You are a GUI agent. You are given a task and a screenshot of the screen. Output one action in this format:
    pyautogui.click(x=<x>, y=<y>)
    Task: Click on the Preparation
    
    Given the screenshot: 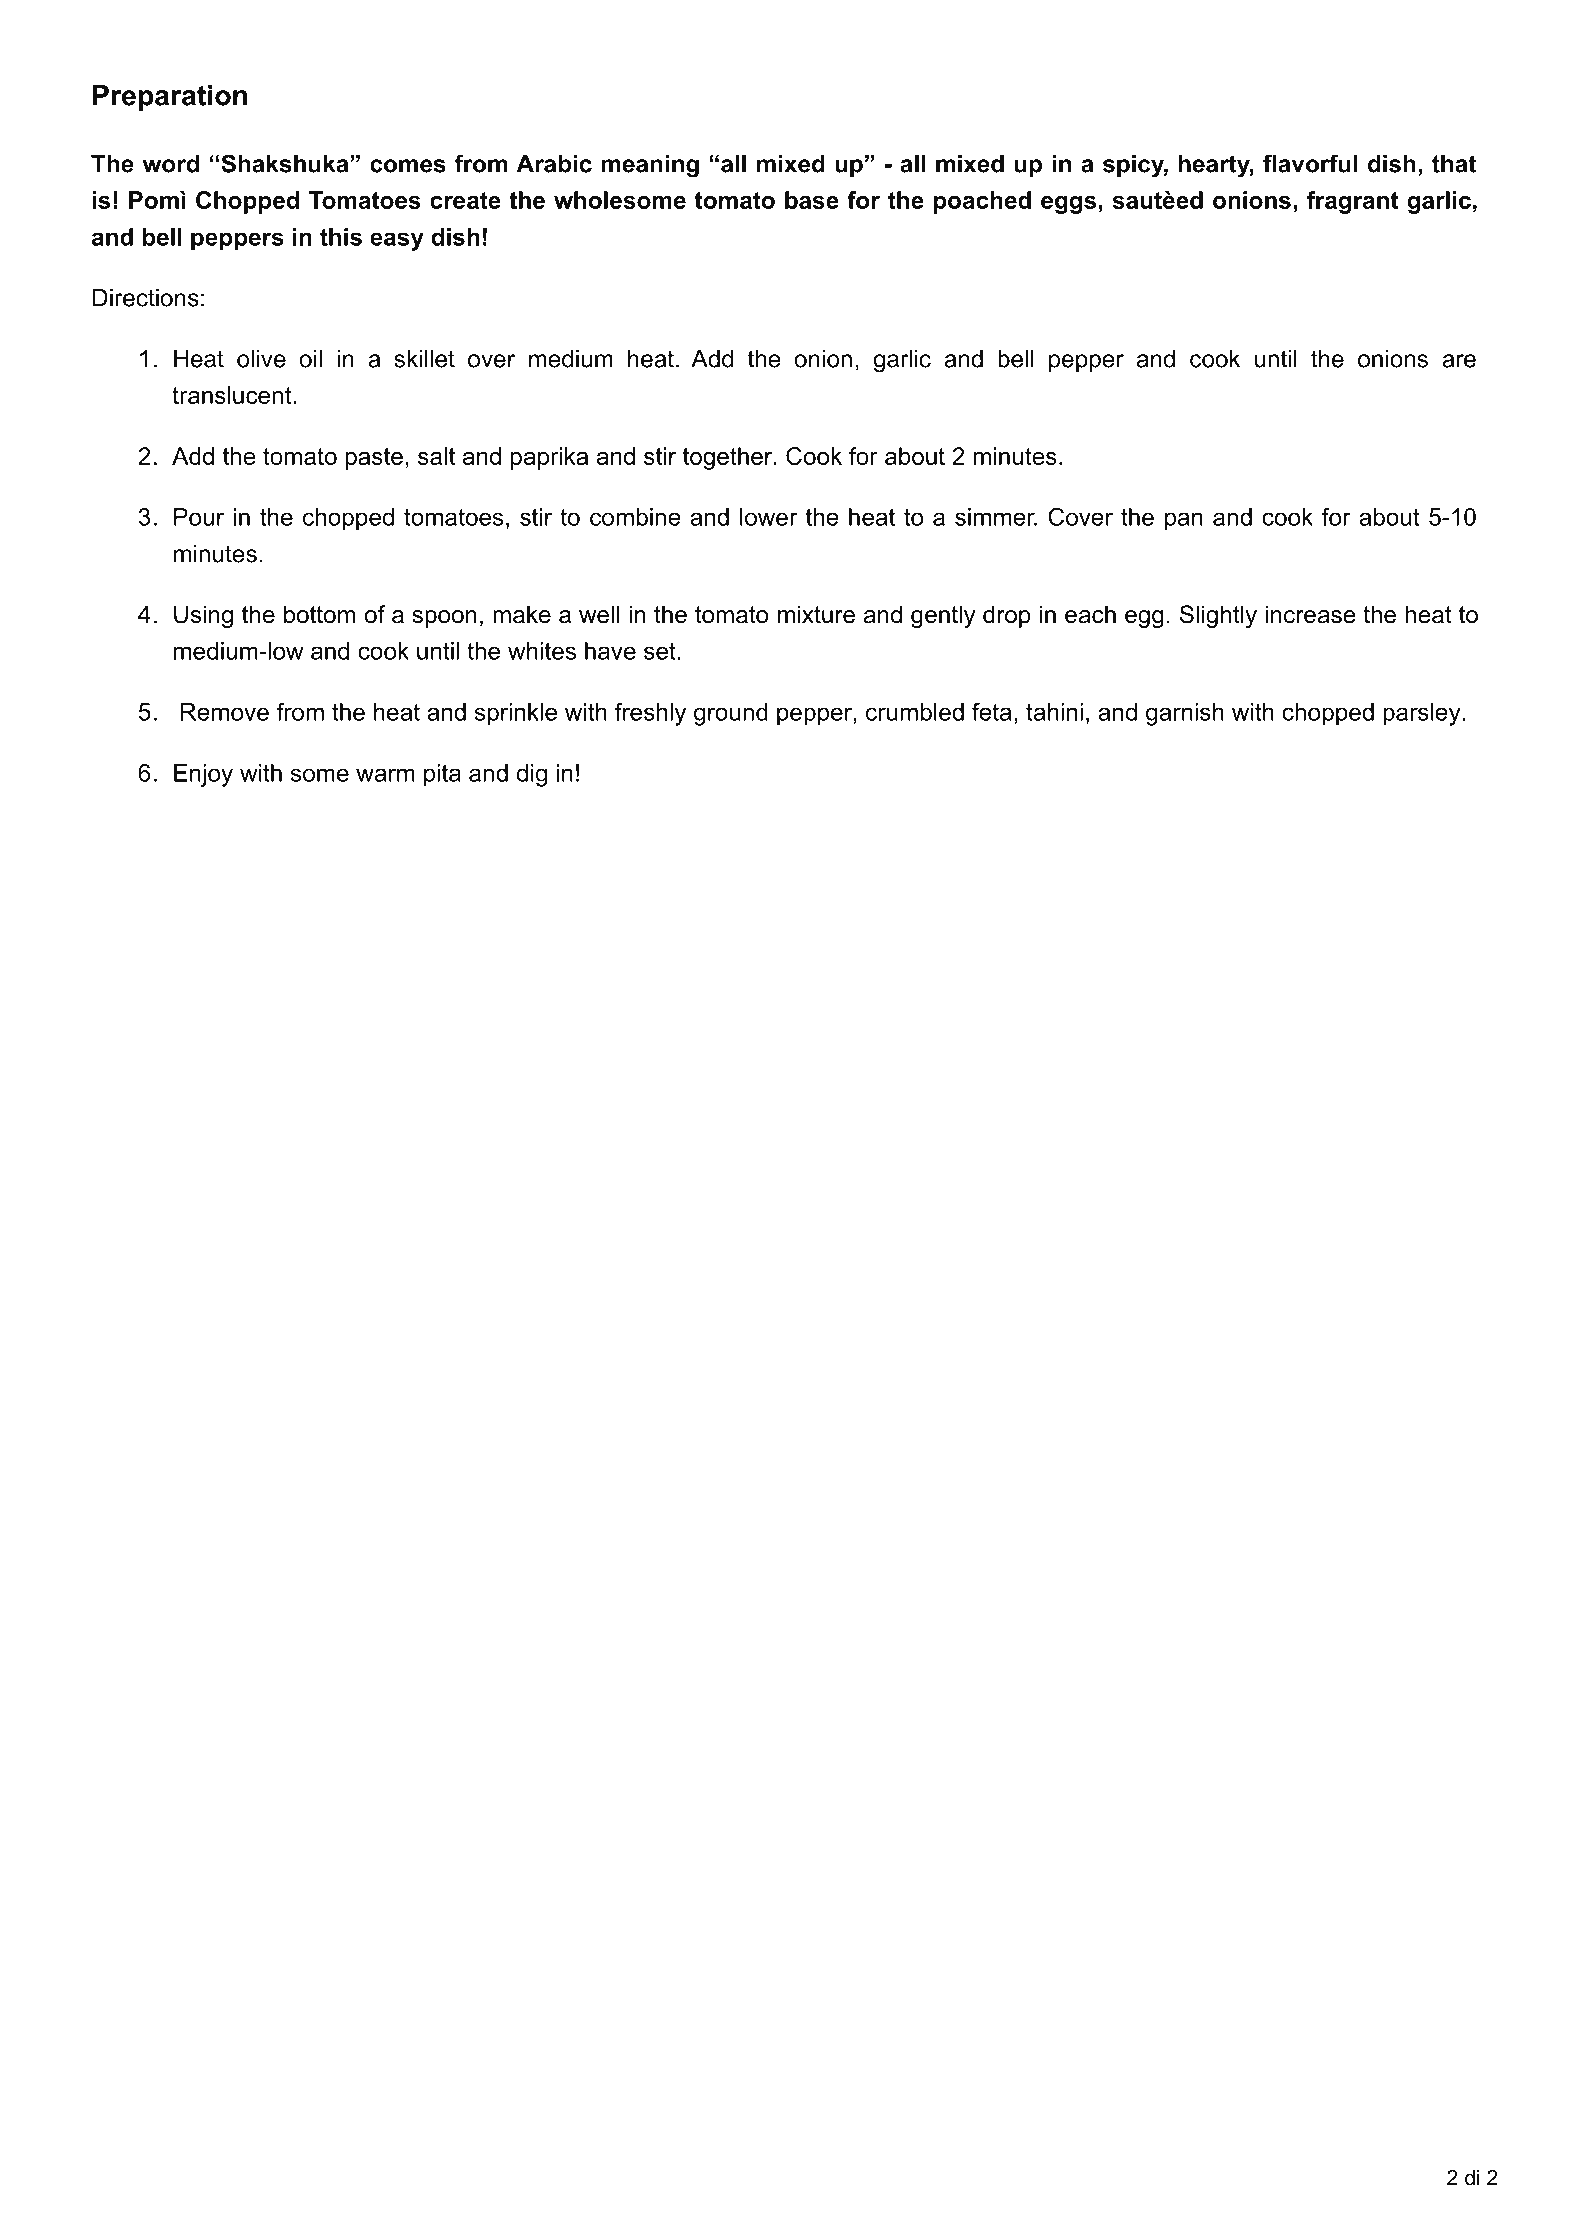 What is the action you would take?
    pyautogui.click(x=170, y=98)
